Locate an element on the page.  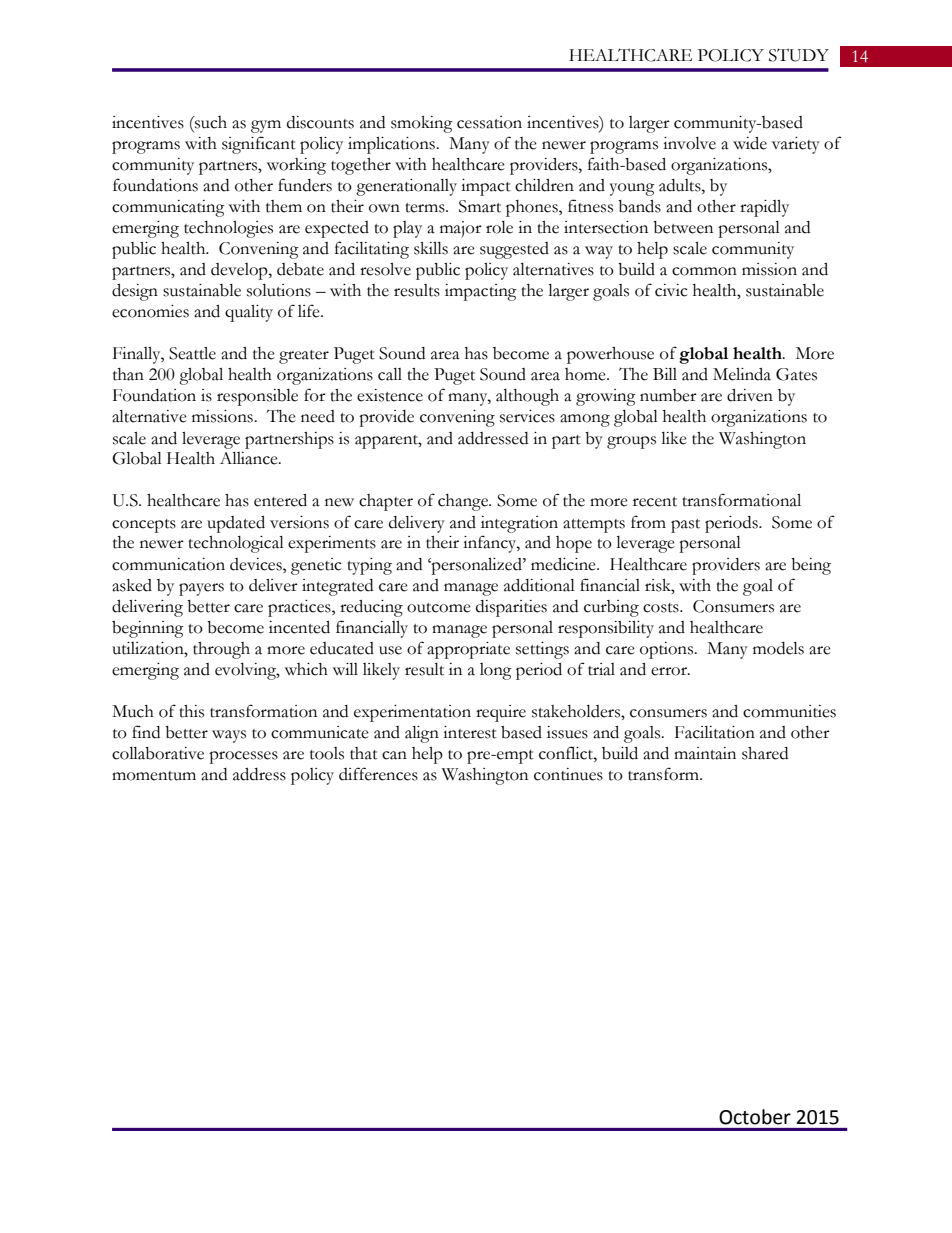
maintain is located at coordinates (705, 753).
